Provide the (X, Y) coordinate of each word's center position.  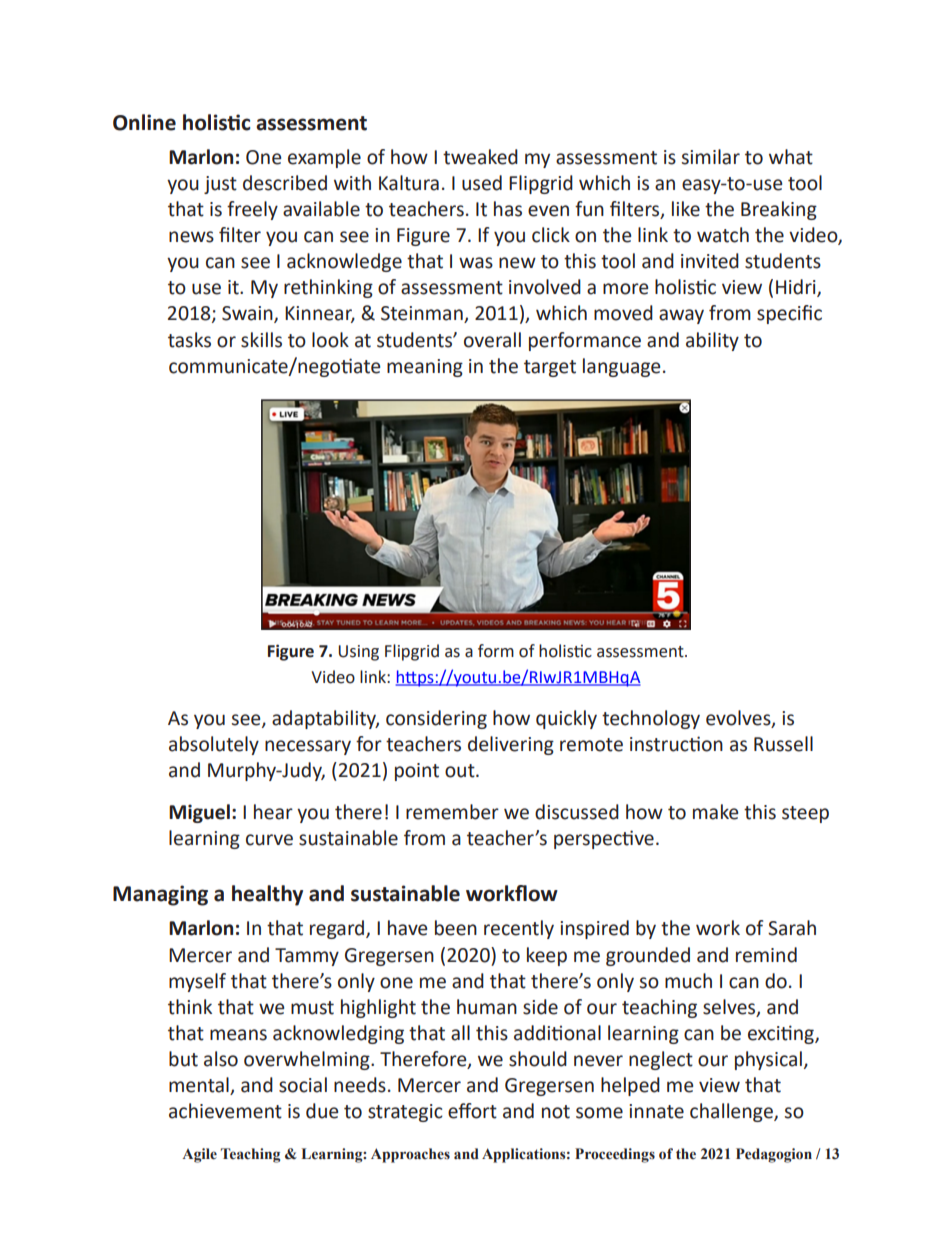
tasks (189, 340)
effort (472, 1111)
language (621, 367)
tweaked (480, 157)
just (220, 185)
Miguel (199, 813)
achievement (225, 1111)
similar (711, 157)
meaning (425, 368)
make (715, 812)
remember (452, 812)
